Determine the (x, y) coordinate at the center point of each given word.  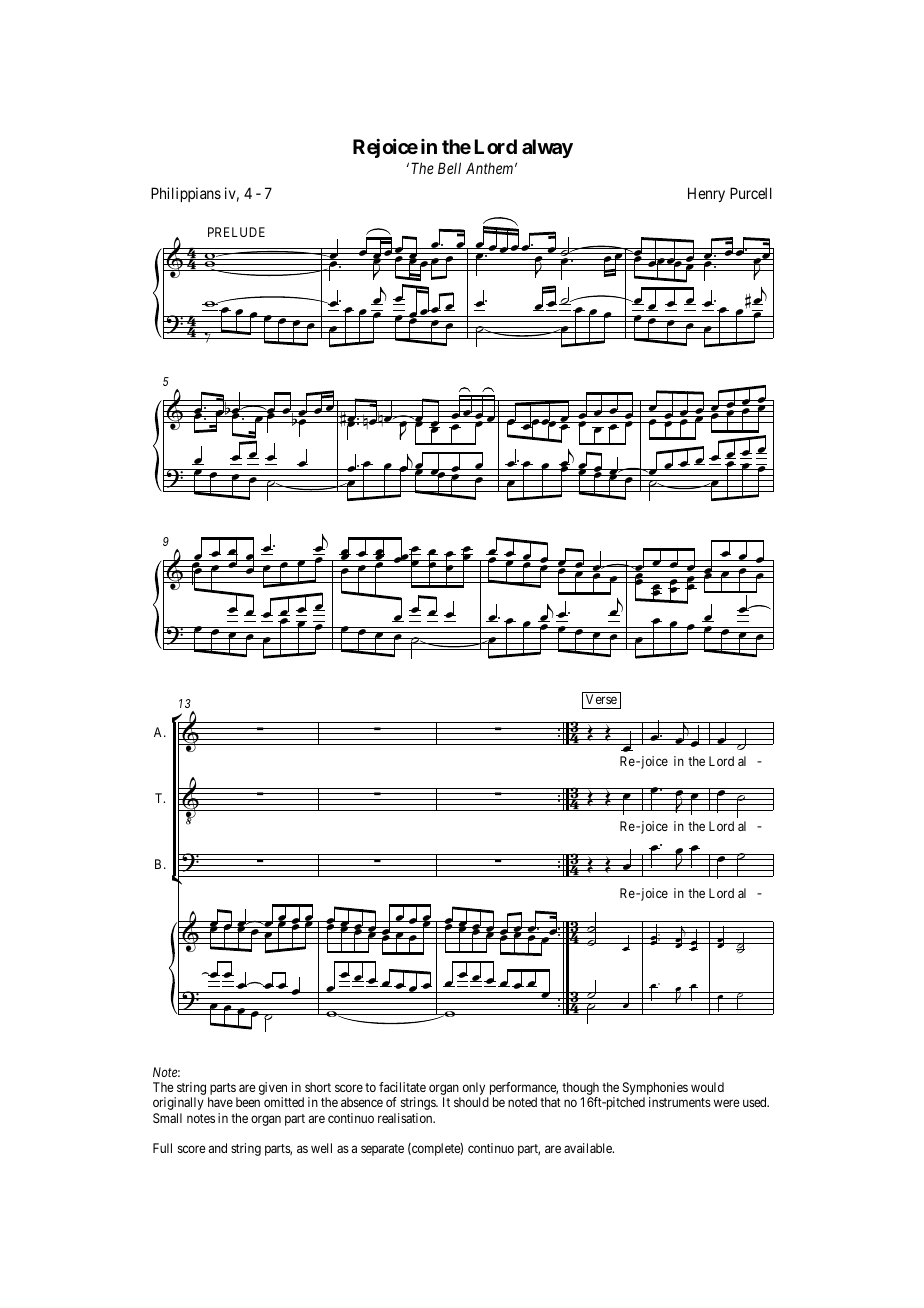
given (273, 1090)
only (474, 1090)
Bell (449, 168)
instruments (680, 1102)
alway (547, 148)
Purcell (751, 193)
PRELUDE (236, 232)
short (318, 1087)
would (707, 1087)
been (248, 1102)
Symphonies (655, 1090)
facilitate (402, 1087)
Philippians (186, 194)
